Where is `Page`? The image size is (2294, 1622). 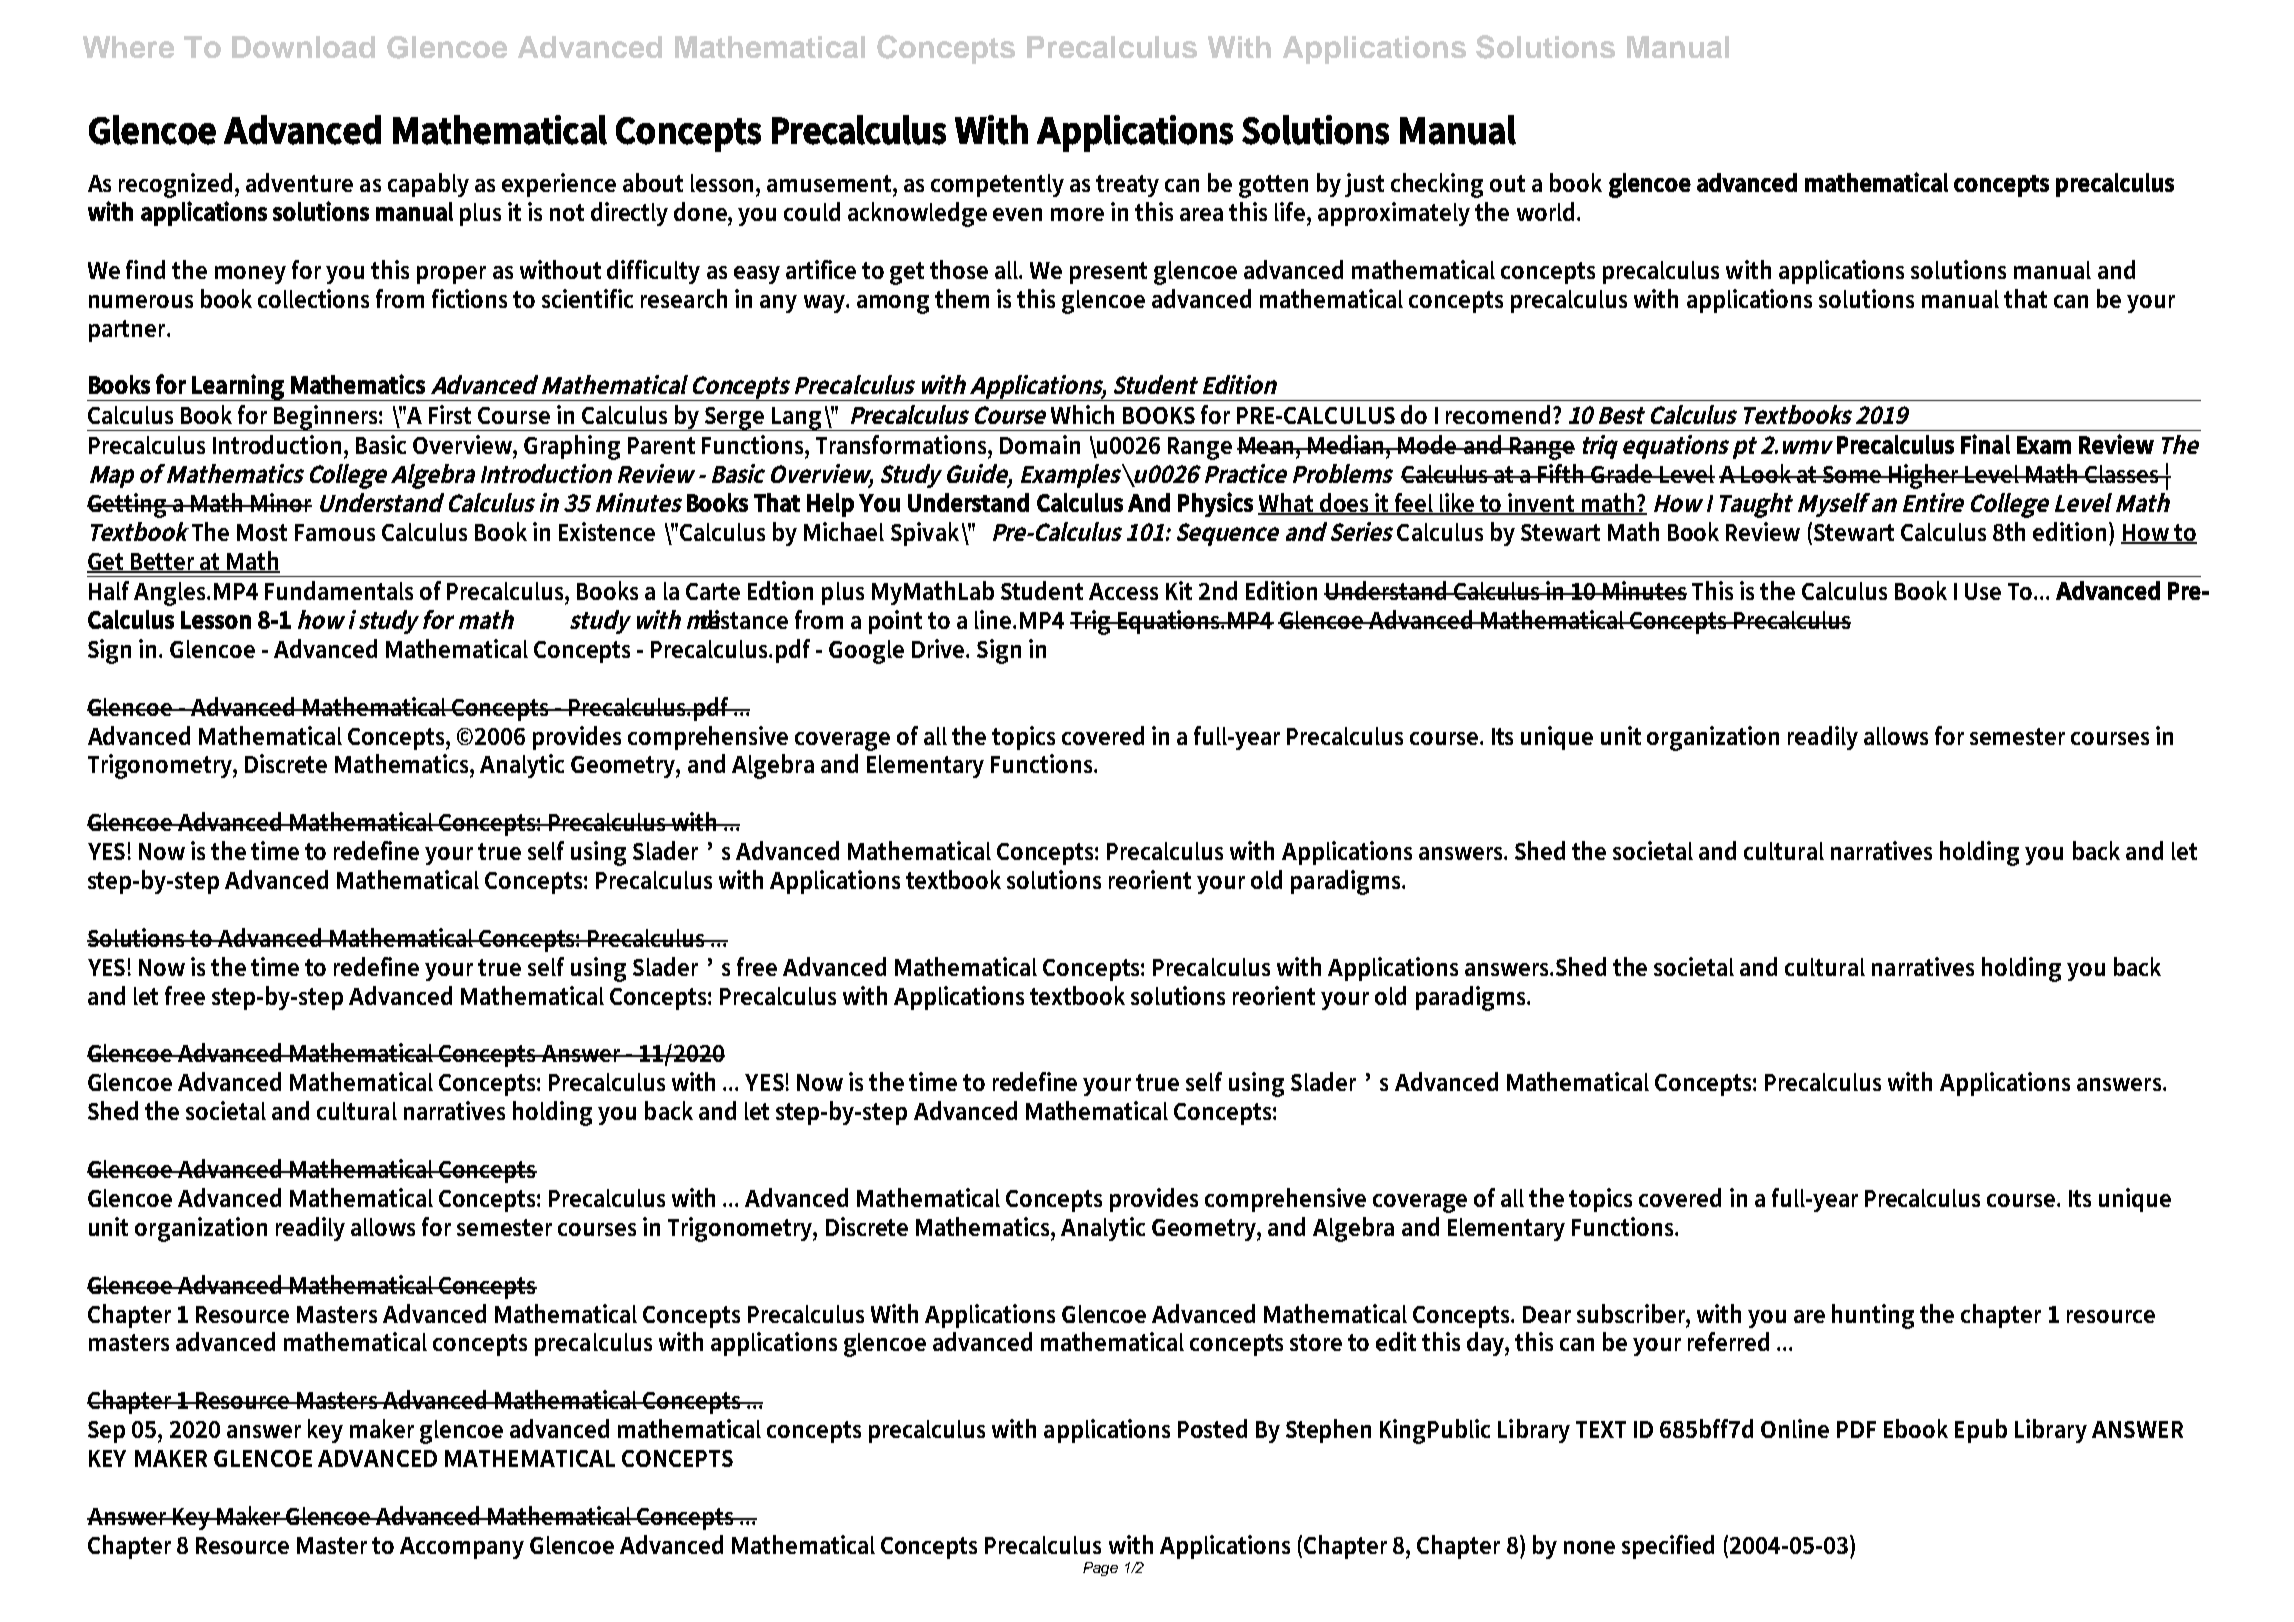
Page is located at coordinates (1100, 1569).
